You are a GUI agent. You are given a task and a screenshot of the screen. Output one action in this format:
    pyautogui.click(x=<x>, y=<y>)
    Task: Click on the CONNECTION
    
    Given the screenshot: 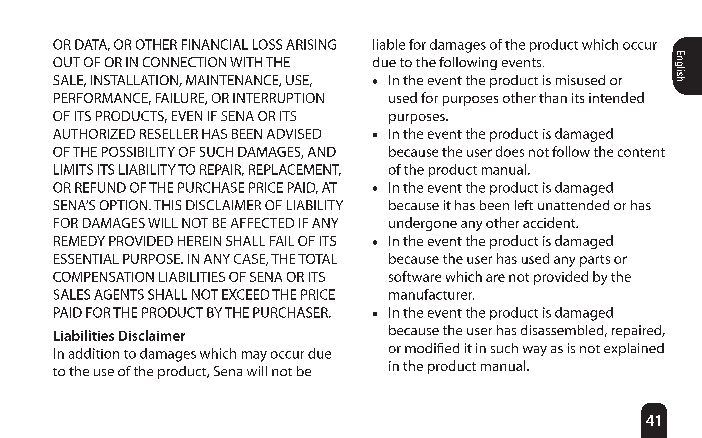 What is the action you would take?
    pyautogui.click(x=184, y=62)
